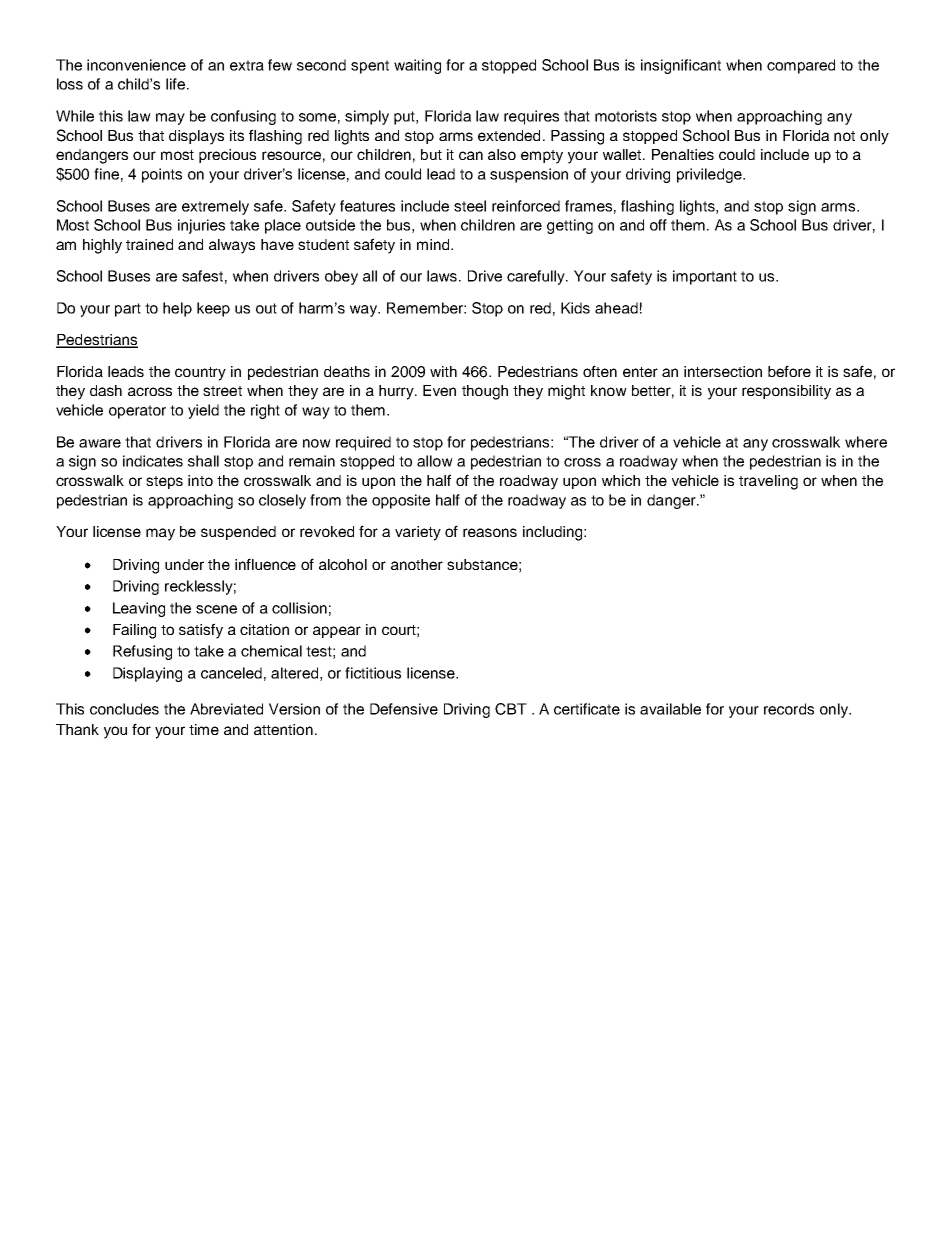  I want to click on waiting, so click(417, 66).
